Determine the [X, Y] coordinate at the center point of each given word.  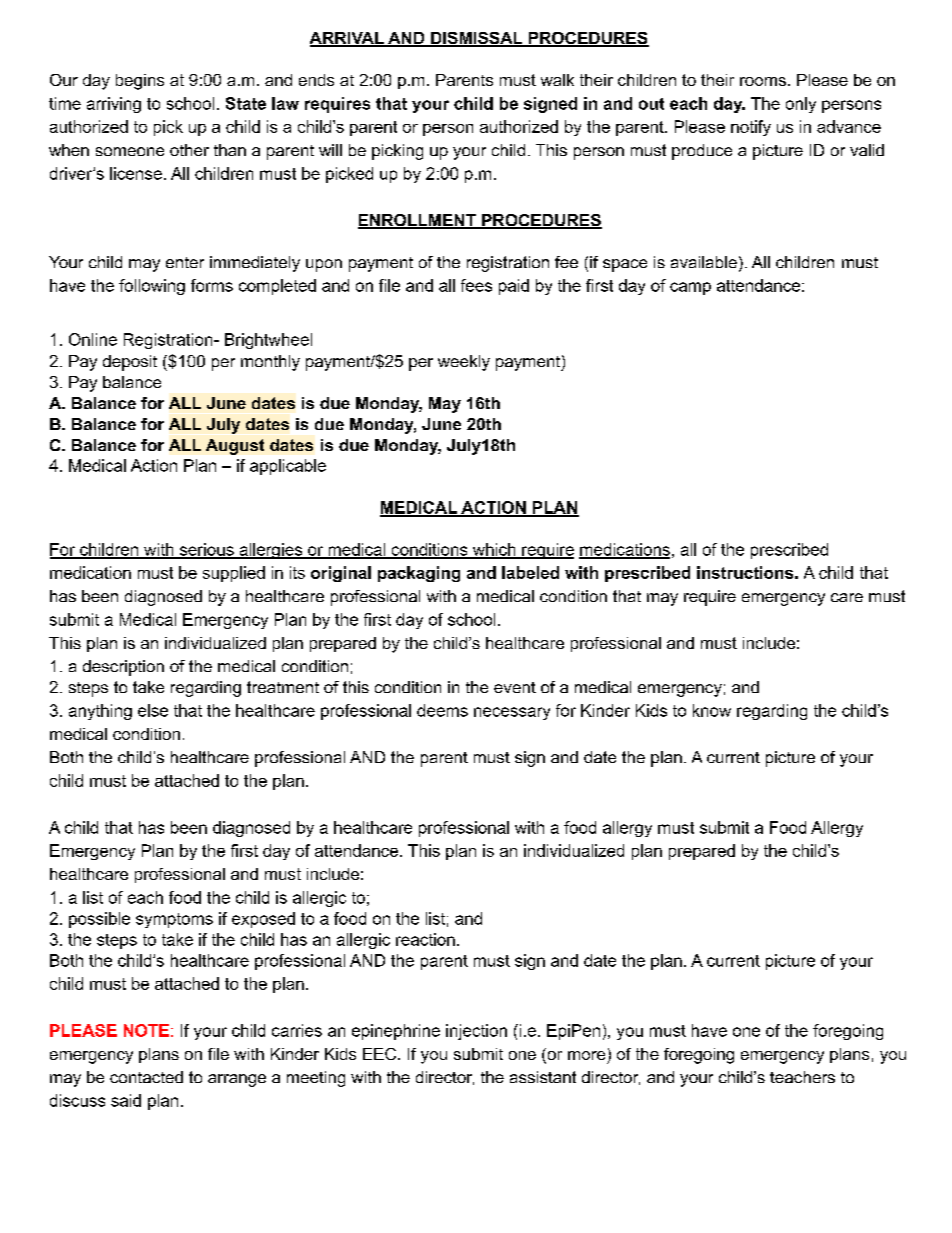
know [712, 710]
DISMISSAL [477, 39]
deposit [130, 363]
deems [442, 710]
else [153, 710]
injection [476, 1032]
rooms [763, 81]
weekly [464, 363]
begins [140, 82]
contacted [146, 1077]
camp [690, 288]
